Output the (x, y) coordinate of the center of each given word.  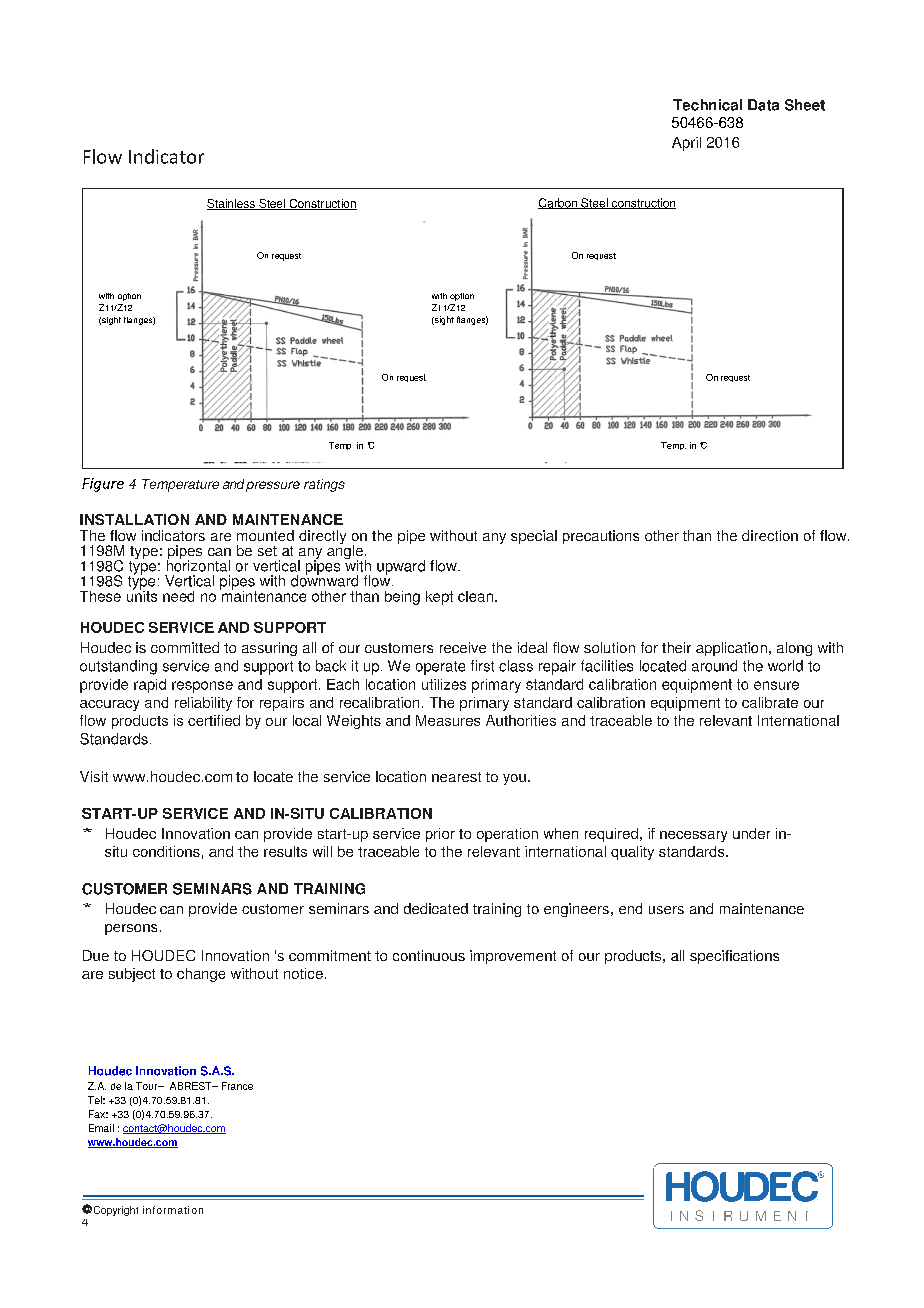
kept (439, 598)
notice (303, 973)
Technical (707, 105)
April (686, 144)
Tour (148, 1086)
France (237, 1086)
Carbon (558, 203)
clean (475, 596)
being (402, 598)
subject (132, 975)
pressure (273, 486)
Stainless (232, 204)
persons (131, 929)
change (201, 975)
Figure (103, 485)
